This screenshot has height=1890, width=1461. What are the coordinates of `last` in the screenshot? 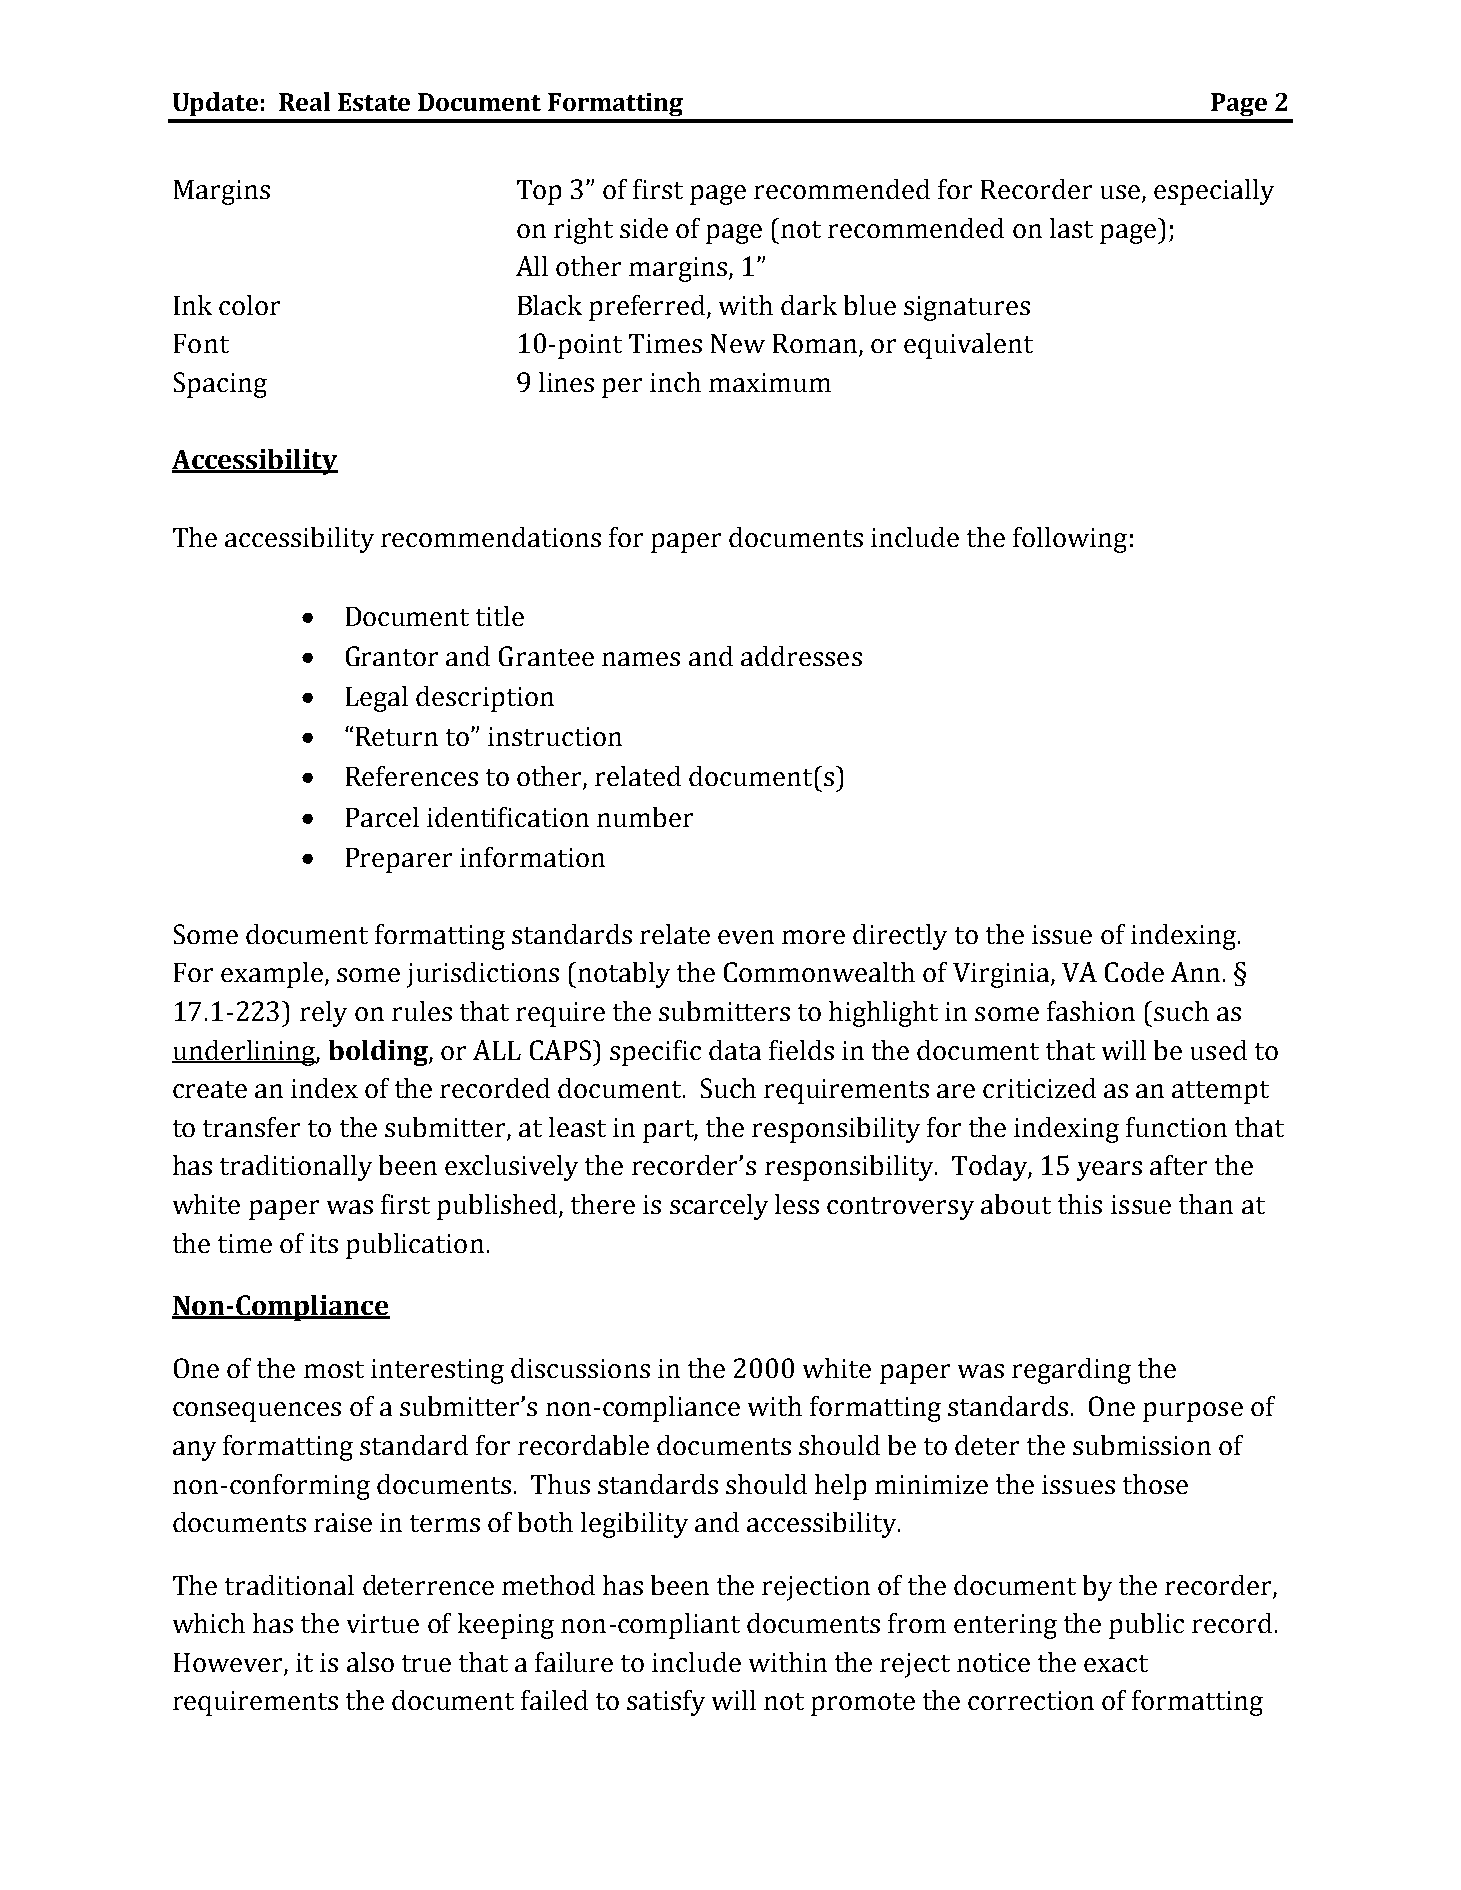 It's located at (1071, 228).
